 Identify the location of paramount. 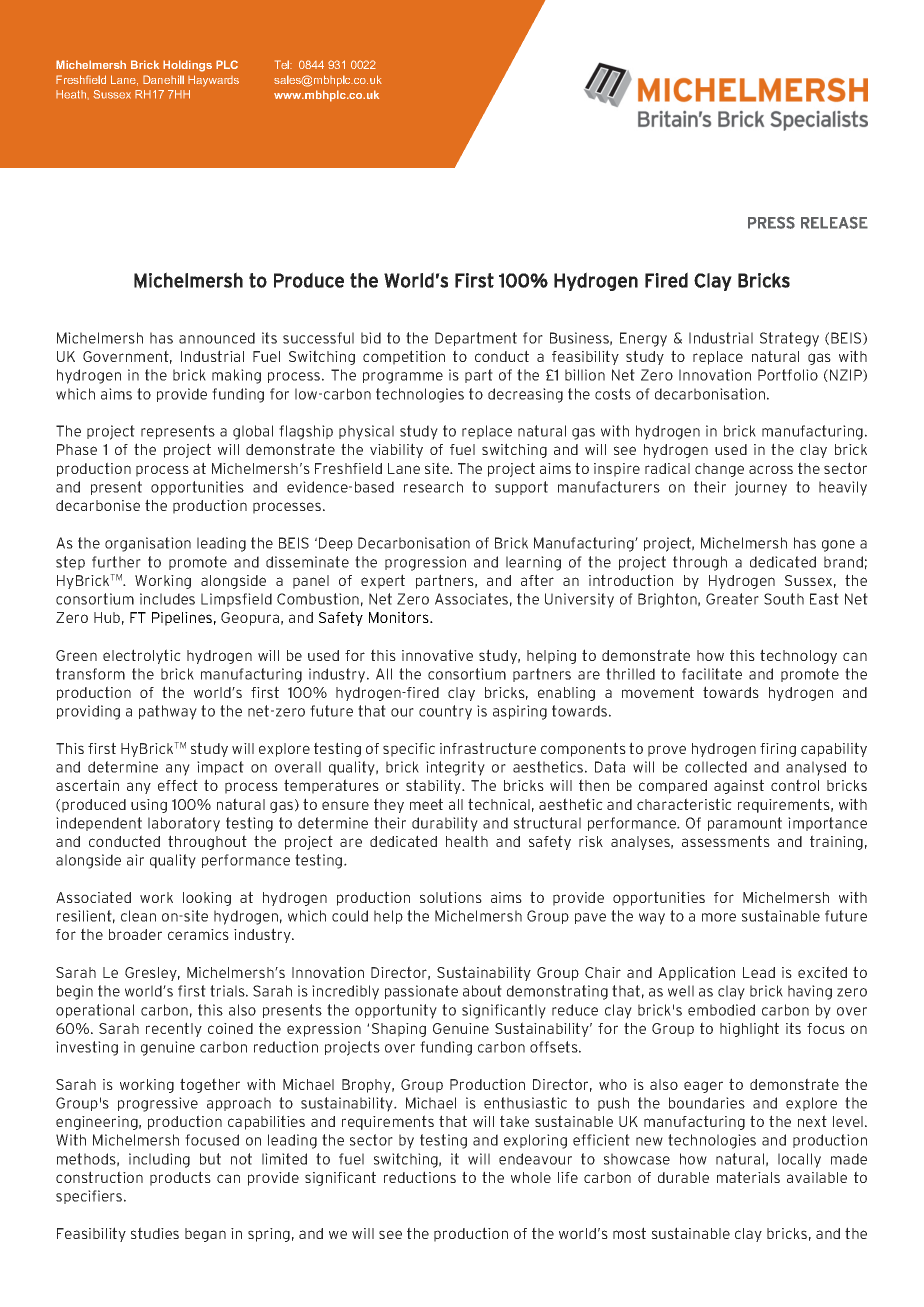
(745, 824).
